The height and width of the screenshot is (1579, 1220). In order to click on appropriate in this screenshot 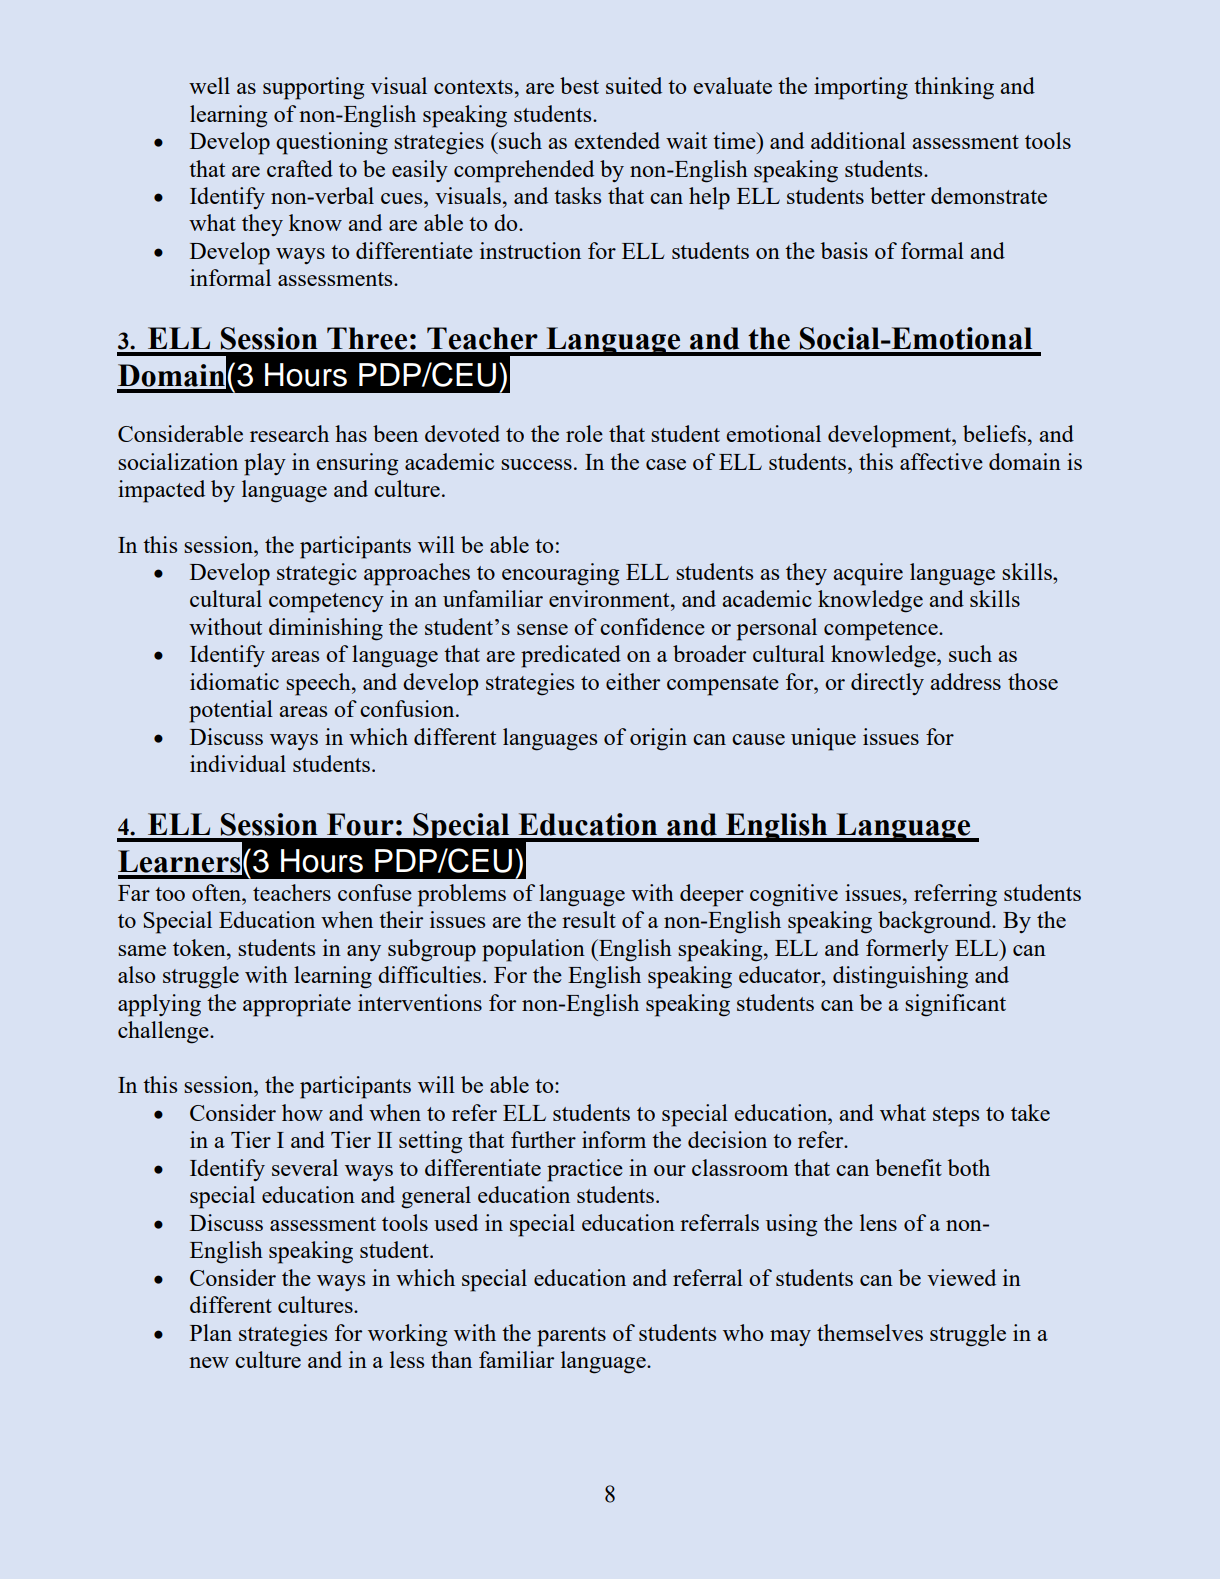, I will do `click(297, 1005)`.
